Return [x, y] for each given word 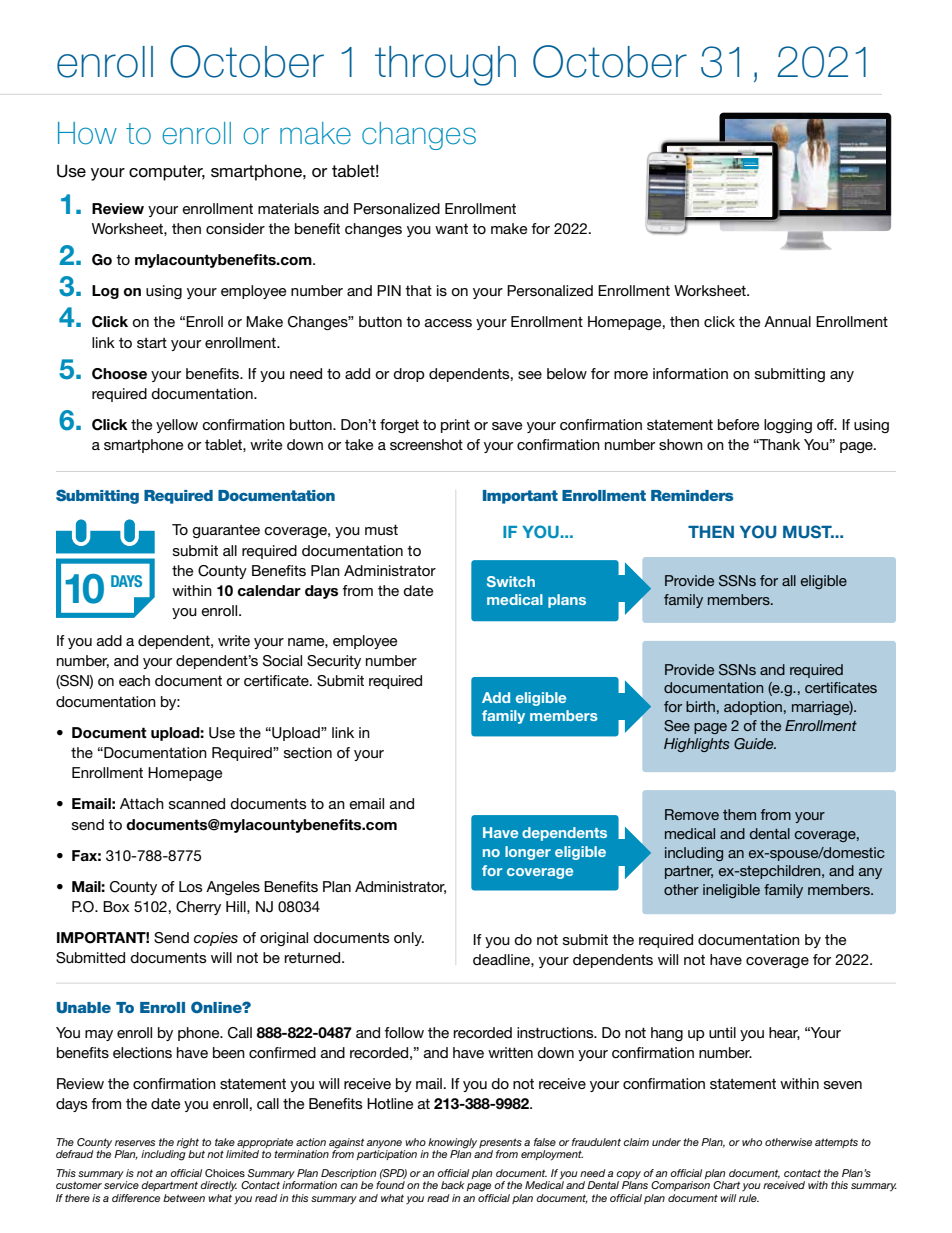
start [152, 343]
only [409, 939]
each [134, 680]
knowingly [452, 1144]
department [169, 1186]
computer [167, 173]
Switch [511, 581]
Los [191, 886]
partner [689, 872]
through [445, 66]
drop [409, 375]
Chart [726, 1185]
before [738, 424]
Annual [787, 321]
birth [700, 706]
